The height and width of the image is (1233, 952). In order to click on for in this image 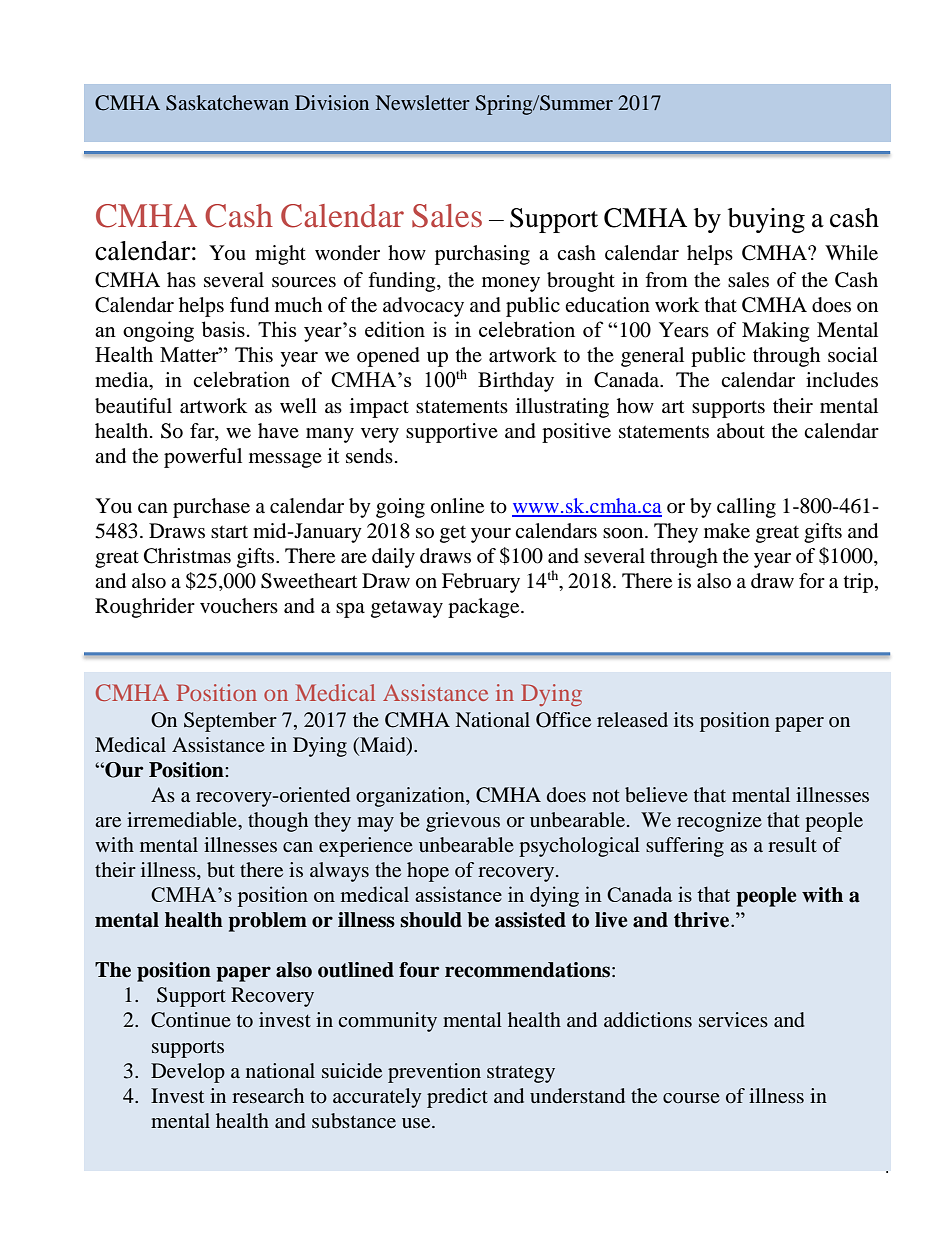, I will do `click(812, 581)`.
